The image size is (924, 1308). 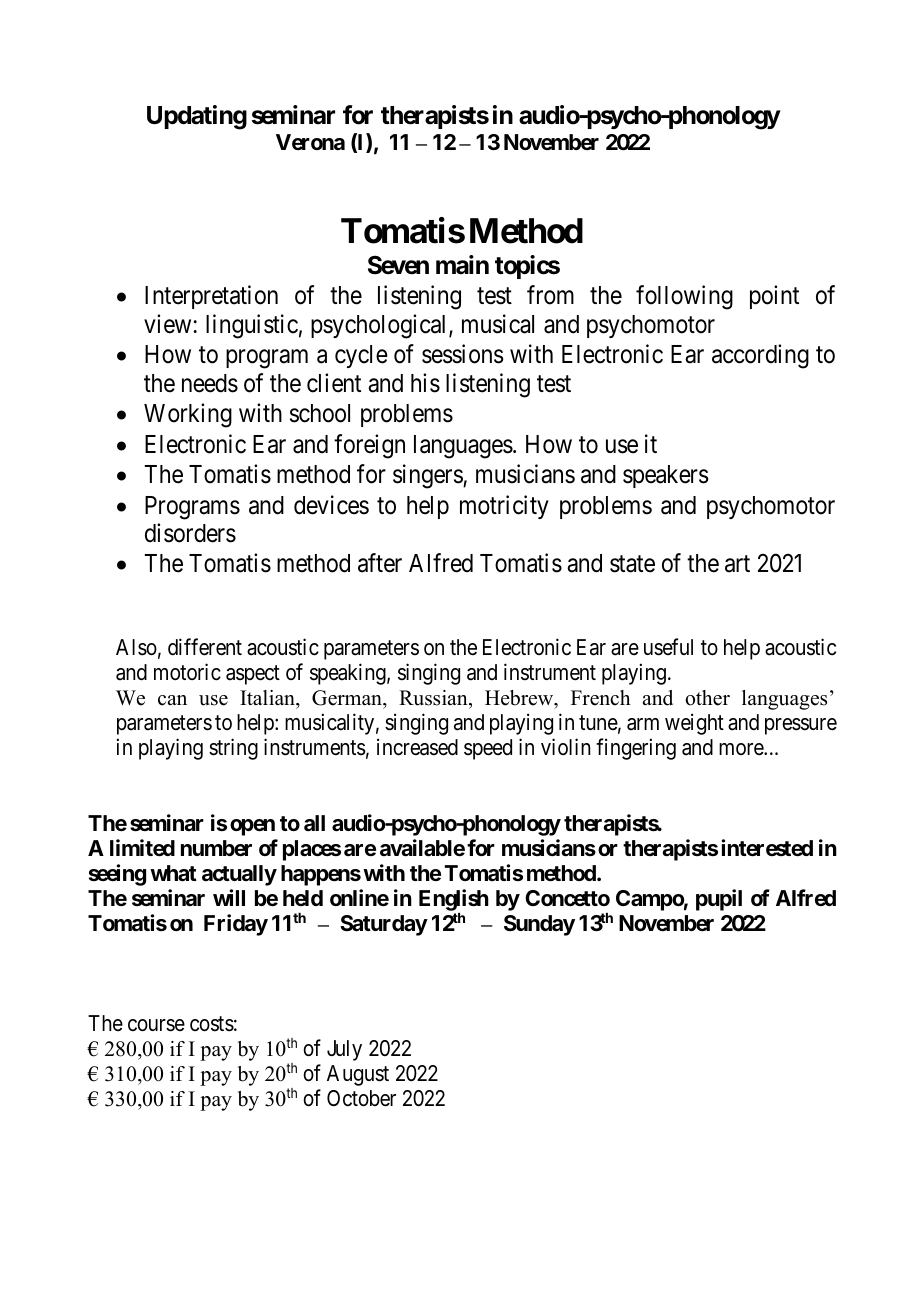 What do you see at coordinates (205, 647) in the document?
I see `different` at bounding box center [205, 647].
